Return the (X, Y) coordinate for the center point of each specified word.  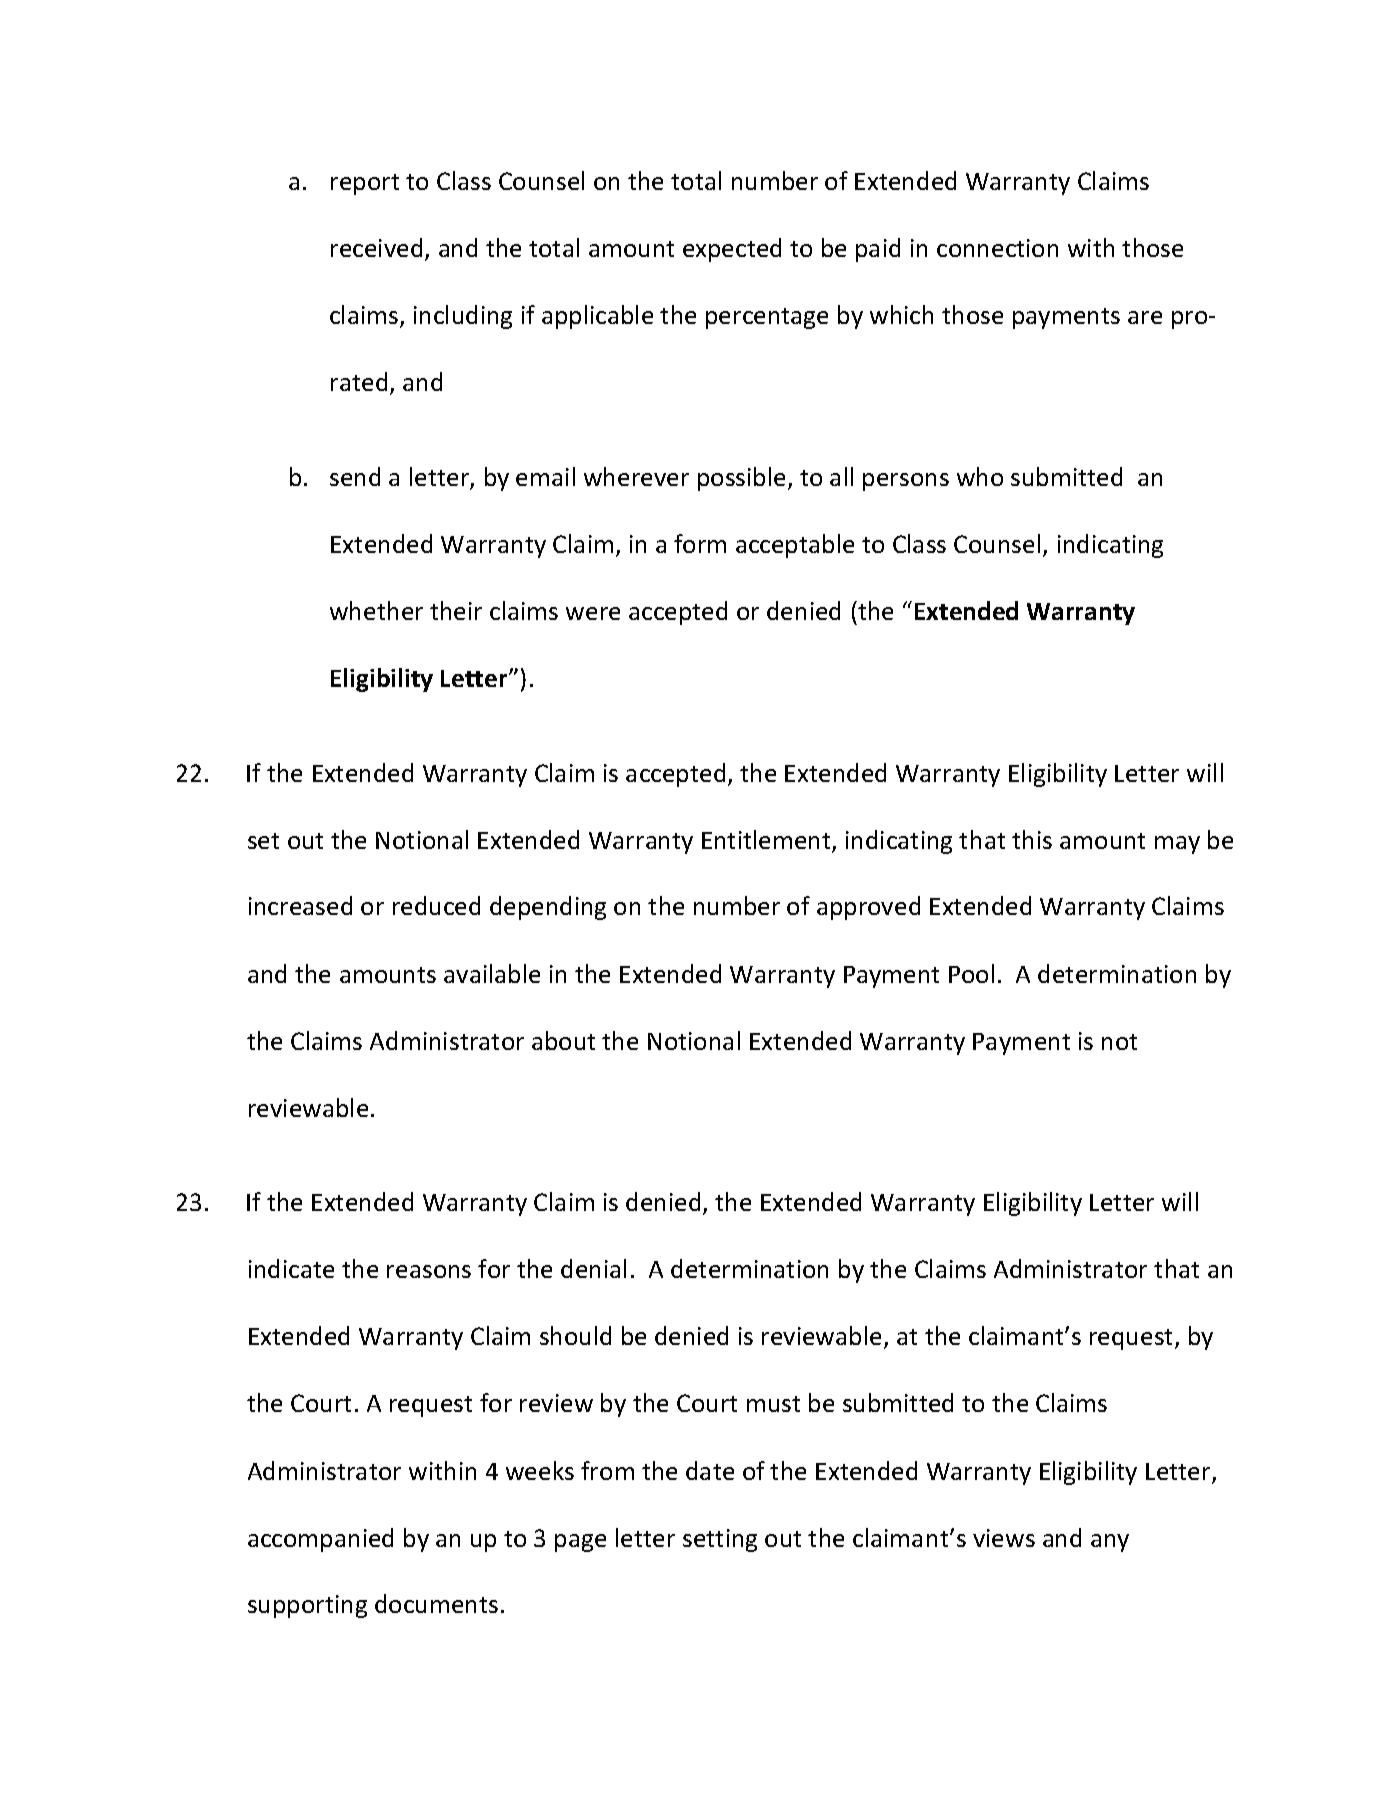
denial (593, 1268)
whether (376, 610)
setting (720, 1540)
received (376, 247)
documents (436, 1603)
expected (732, 250)
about (563, 1040)
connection (997, 248)
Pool (971, 973)
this (1032, 839)
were (593, 613)
